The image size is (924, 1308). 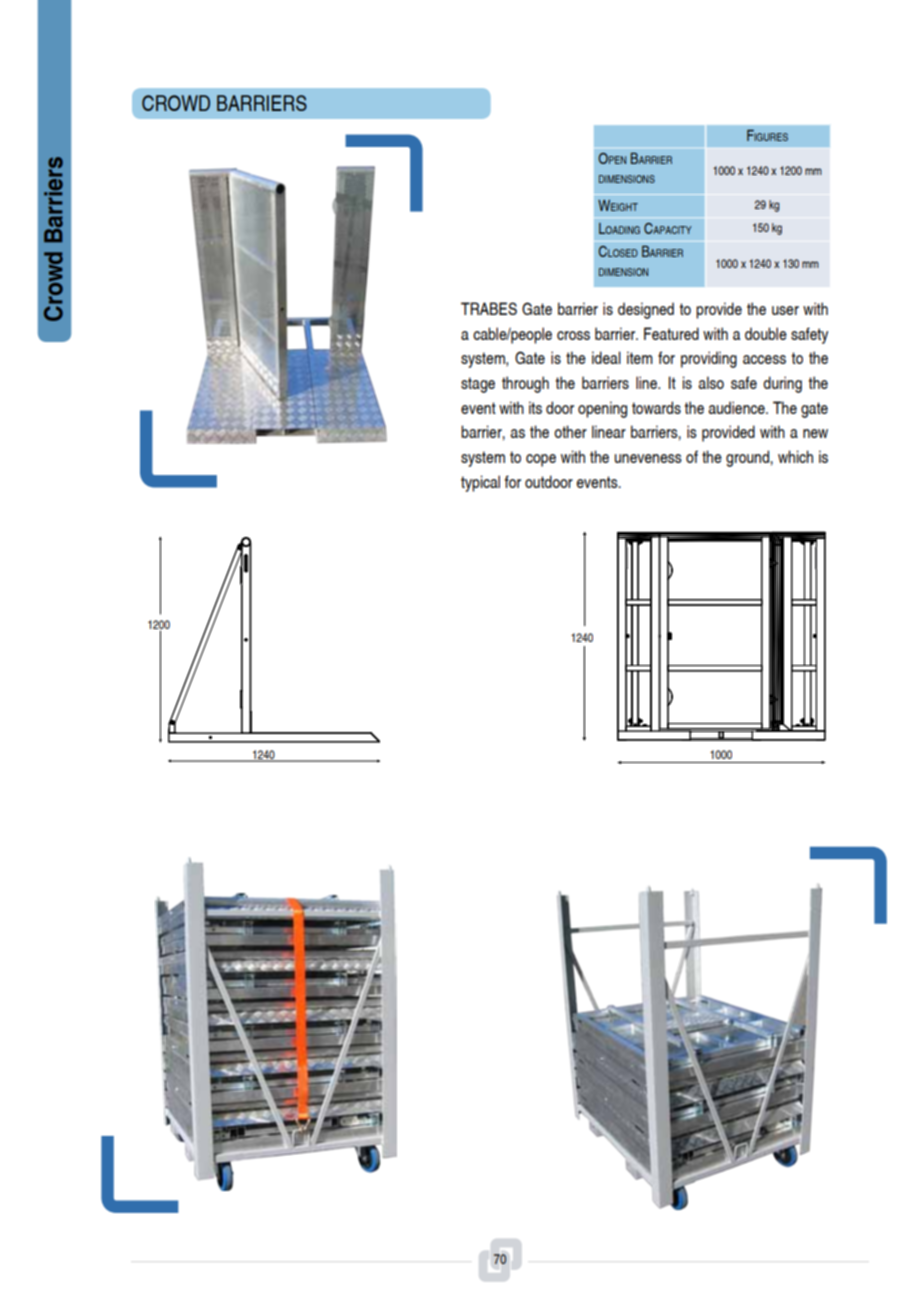 I want to click on its, so click(x=535, y=407).
